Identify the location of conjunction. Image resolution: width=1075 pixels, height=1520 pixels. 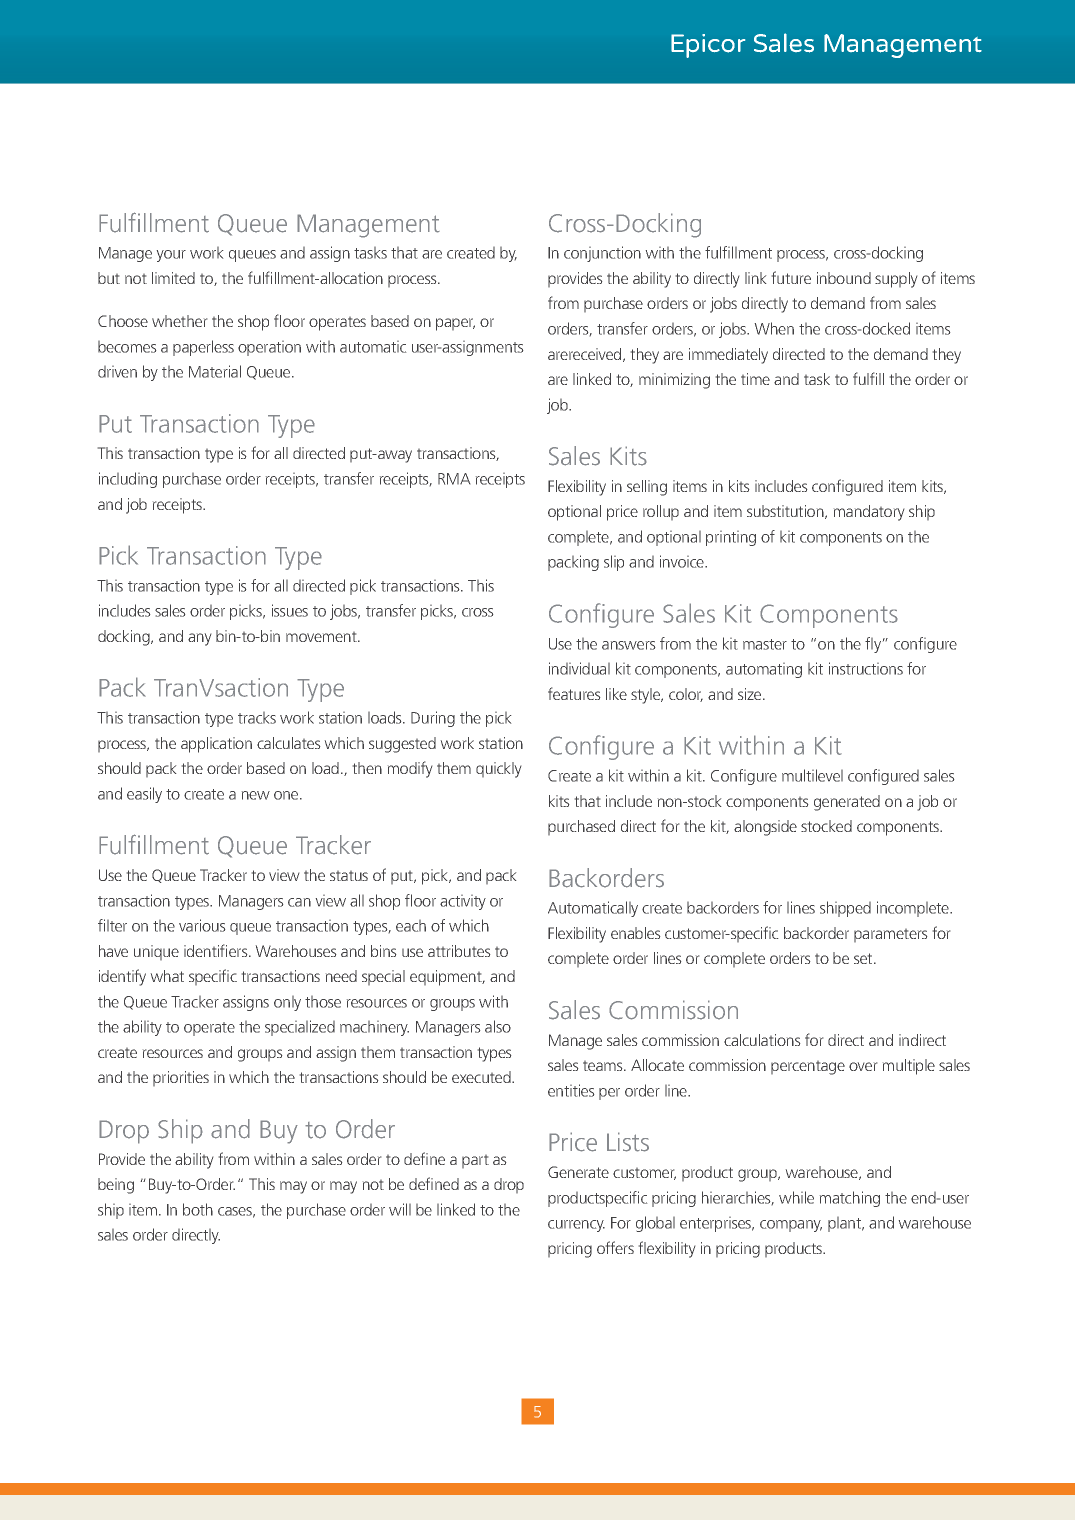
(602, 254).
